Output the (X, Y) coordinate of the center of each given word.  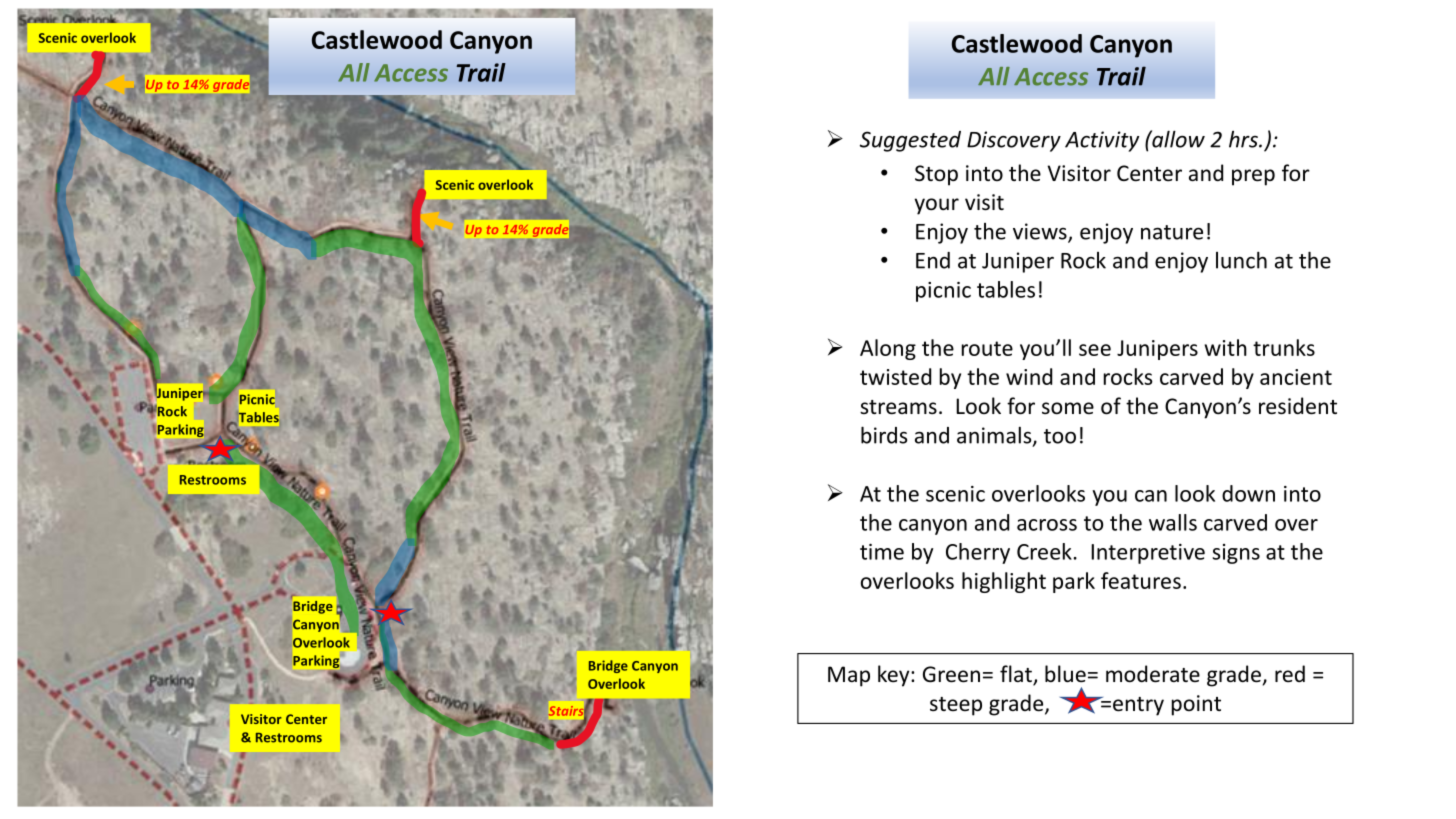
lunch (1241, 260)
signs (1236, 554)
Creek (1044, 551)
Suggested (910, 141)
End (933, 260)
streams (898, 407)
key (895, 676)
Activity (1102, 141)
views (1041, 232)
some (1068, 408)
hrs (1244, 139)
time (882, 552)
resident (1298, 406)
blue (1065, 674)
